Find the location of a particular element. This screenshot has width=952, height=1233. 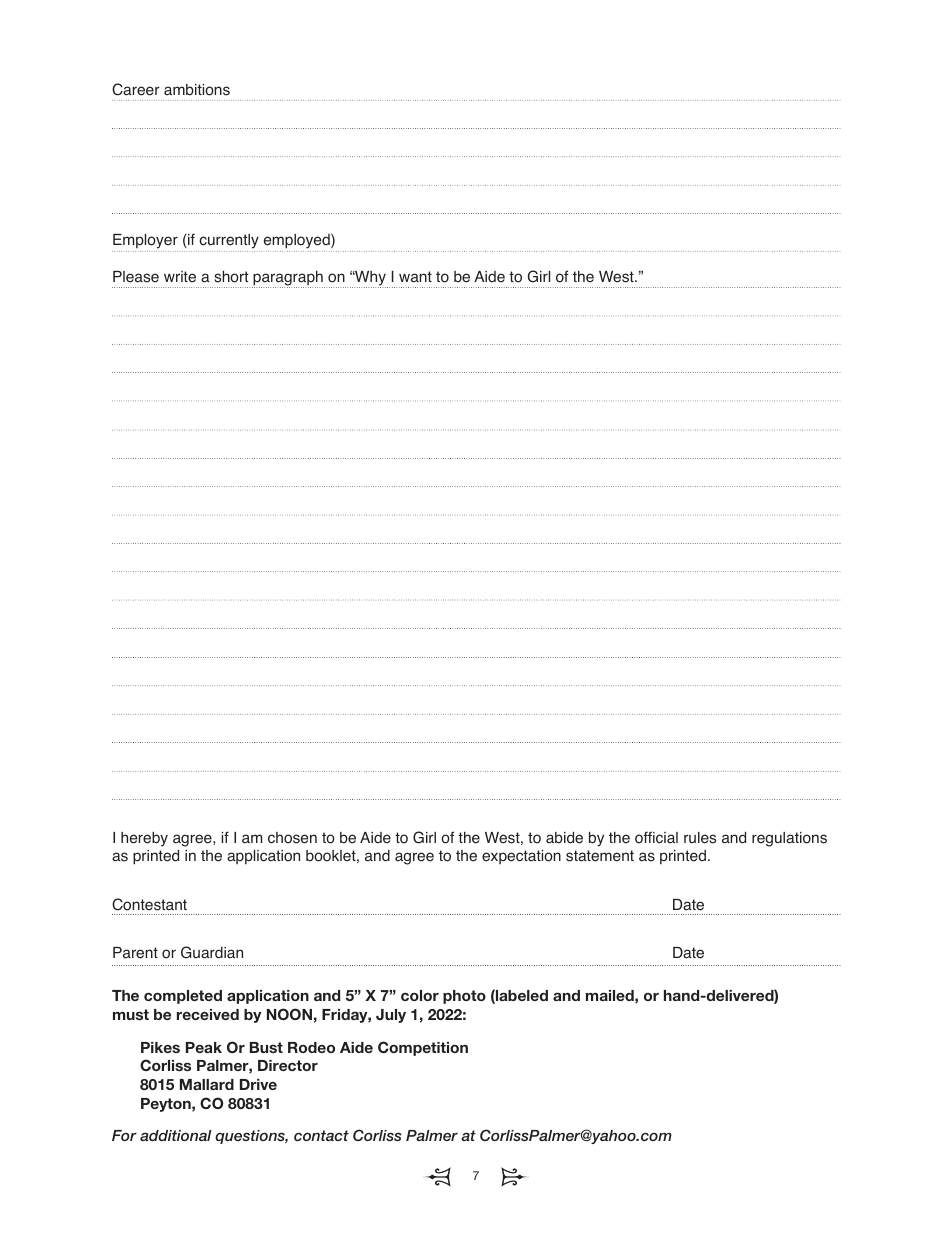

hereby is located at coordinates (144, 839).
